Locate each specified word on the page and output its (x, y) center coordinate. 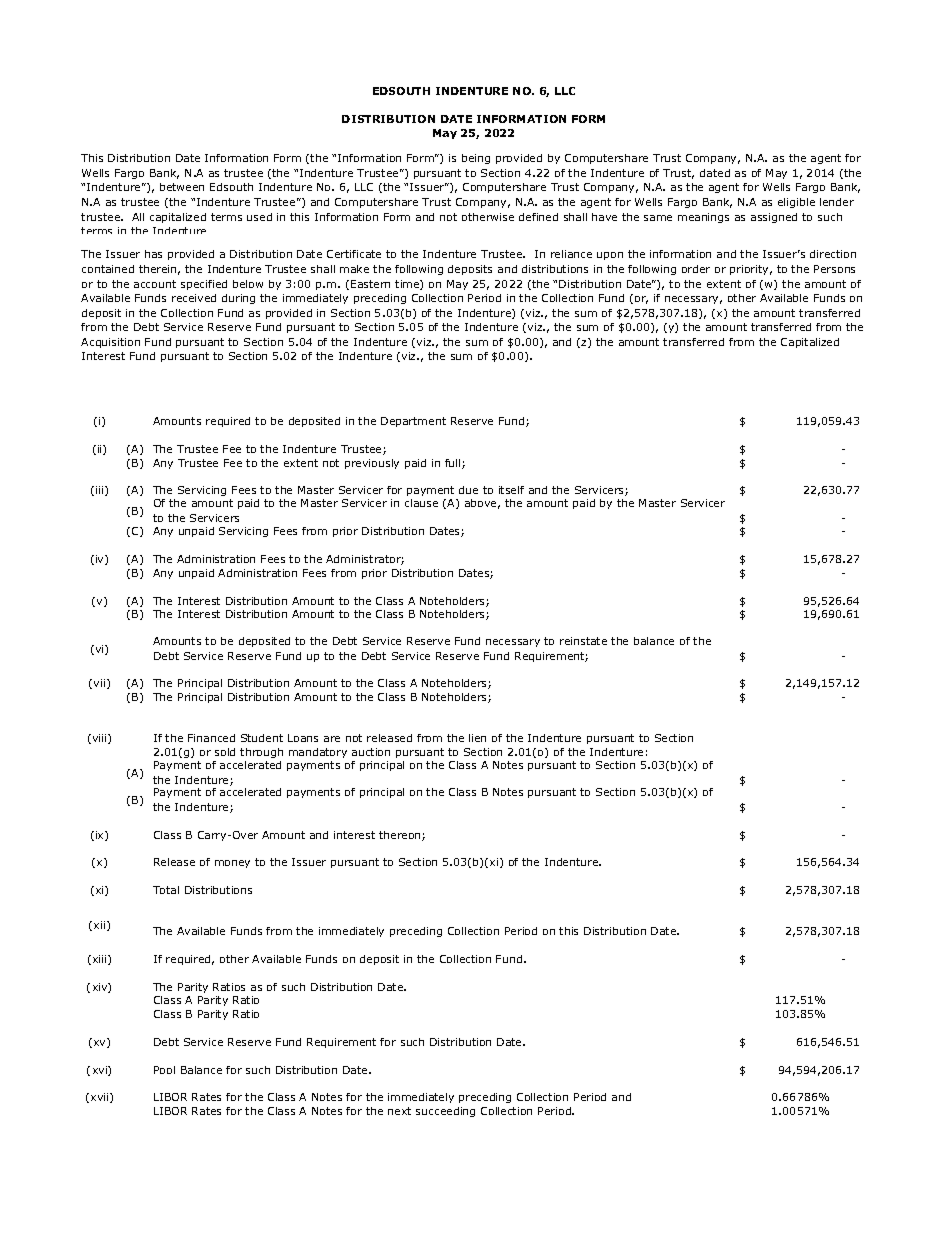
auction (371, 752)
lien (477, 738)
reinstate (583, 641)
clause (421, 503)
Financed (211, 738)
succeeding (445, 1112)
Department (413, 422)
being (476, 159)
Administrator (365, 560)
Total (166, 890)
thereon (401, 836)
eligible (796, 203)
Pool (164, 1070)
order (696, 269)
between (182, 187)
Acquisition (110, 343)
